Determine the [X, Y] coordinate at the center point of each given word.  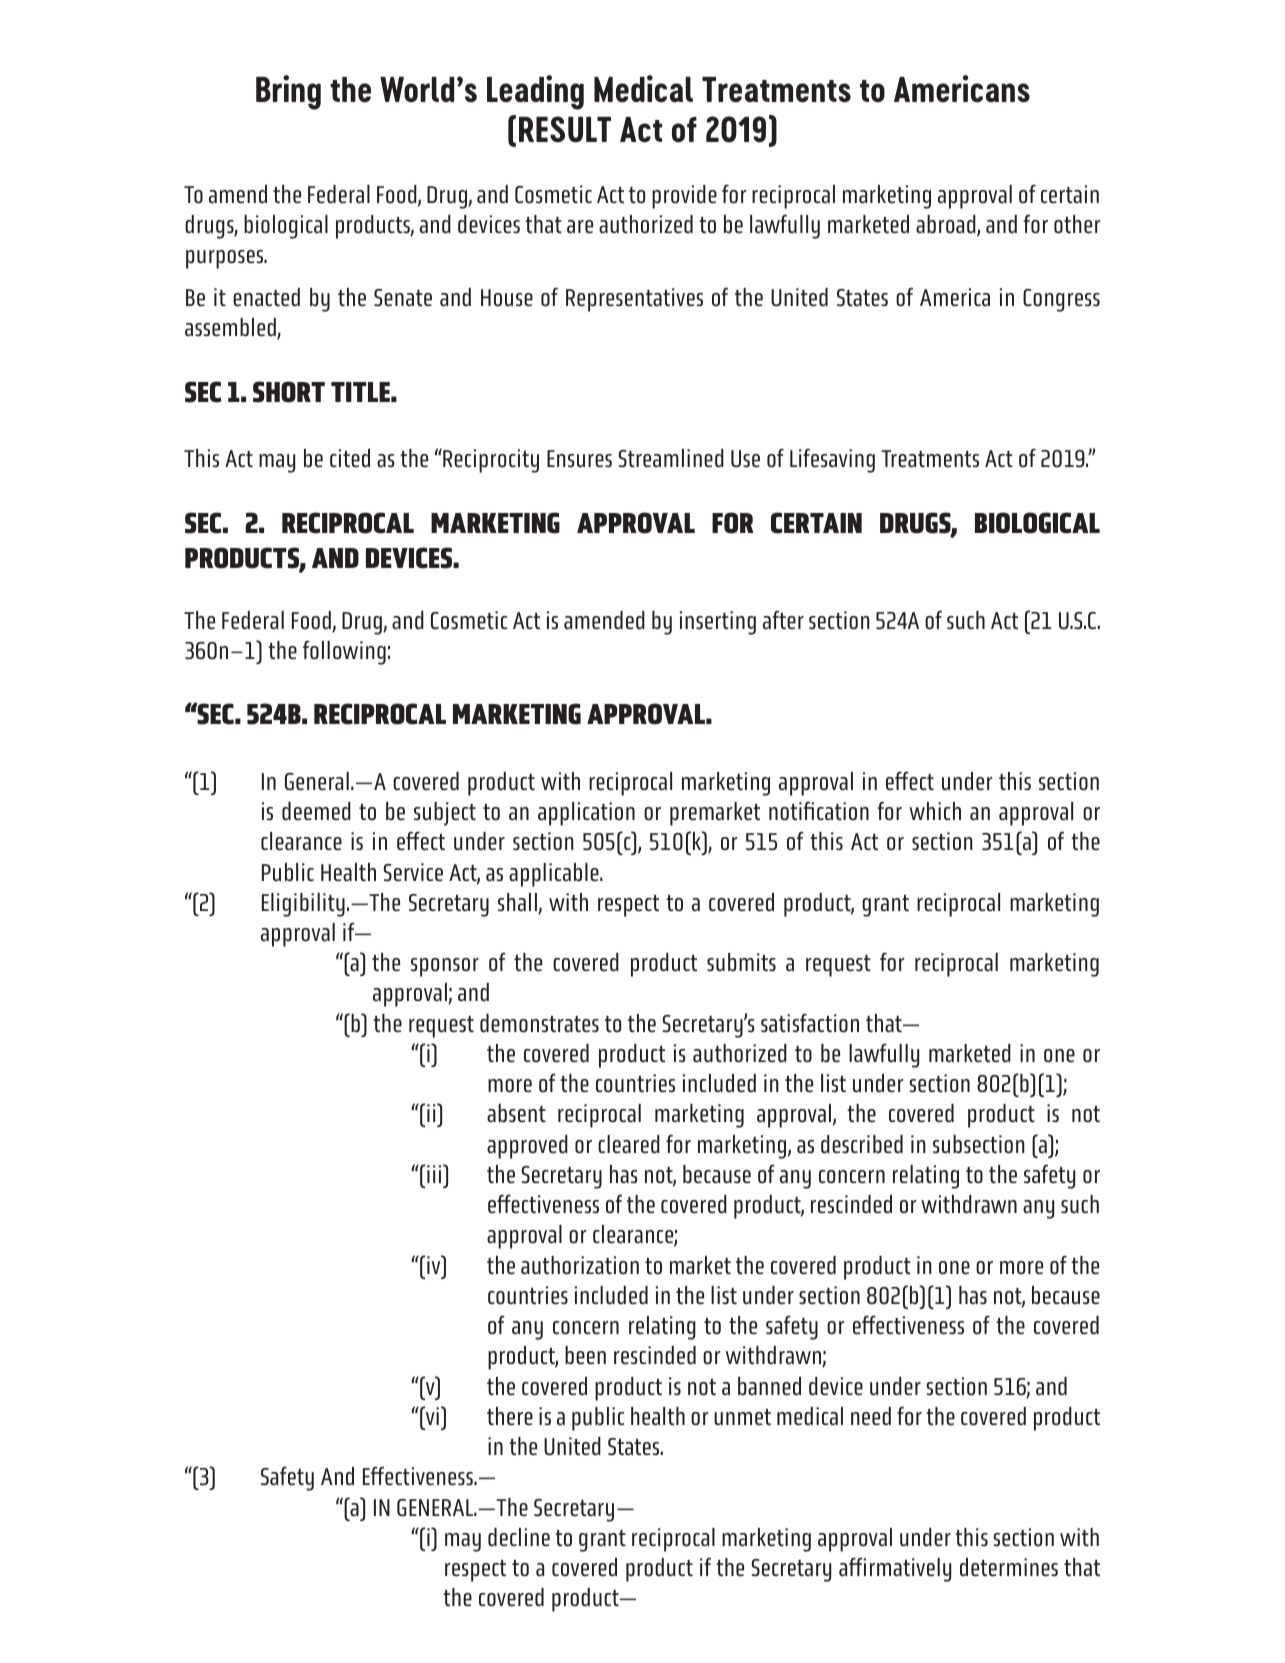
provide [684, 197]
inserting [718, 623]
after [783, 620]
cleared [629, 1144]
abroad [947, 225]
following [344, 652]
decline [519, 1537]
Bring [288, 92]
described [862, 1144]
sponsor [445, 967]
